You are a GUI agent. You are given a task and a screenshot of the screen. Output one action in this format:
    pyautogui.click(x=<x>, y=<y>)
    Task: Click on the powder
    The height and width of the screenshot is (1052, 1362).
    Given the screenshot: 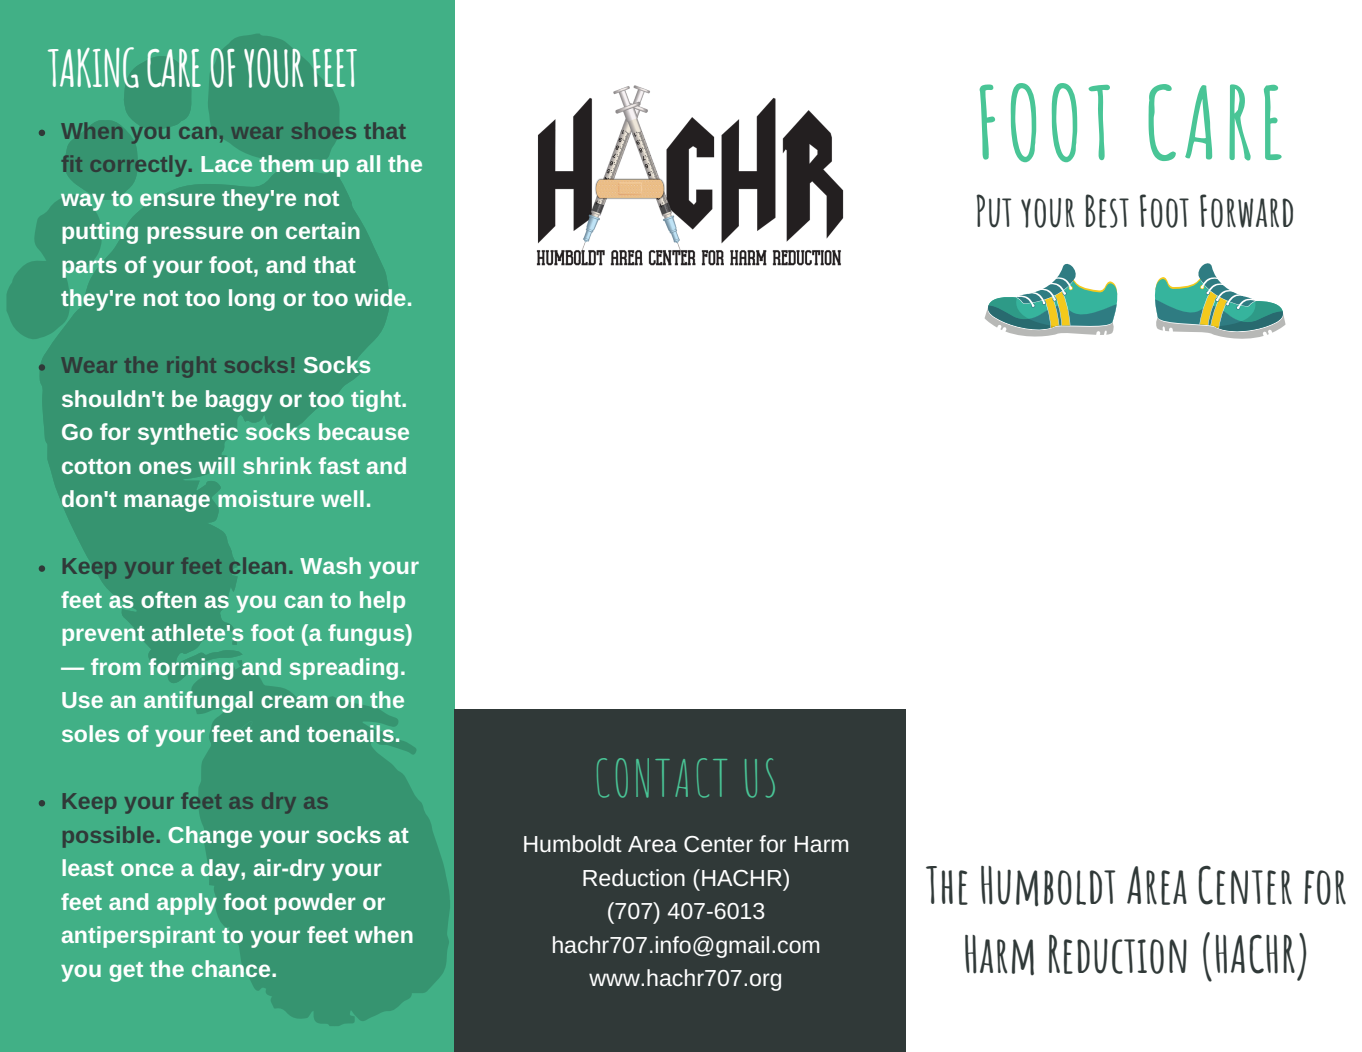 What is the action you would take?
    pyautogui.click(x=315, y=904)
